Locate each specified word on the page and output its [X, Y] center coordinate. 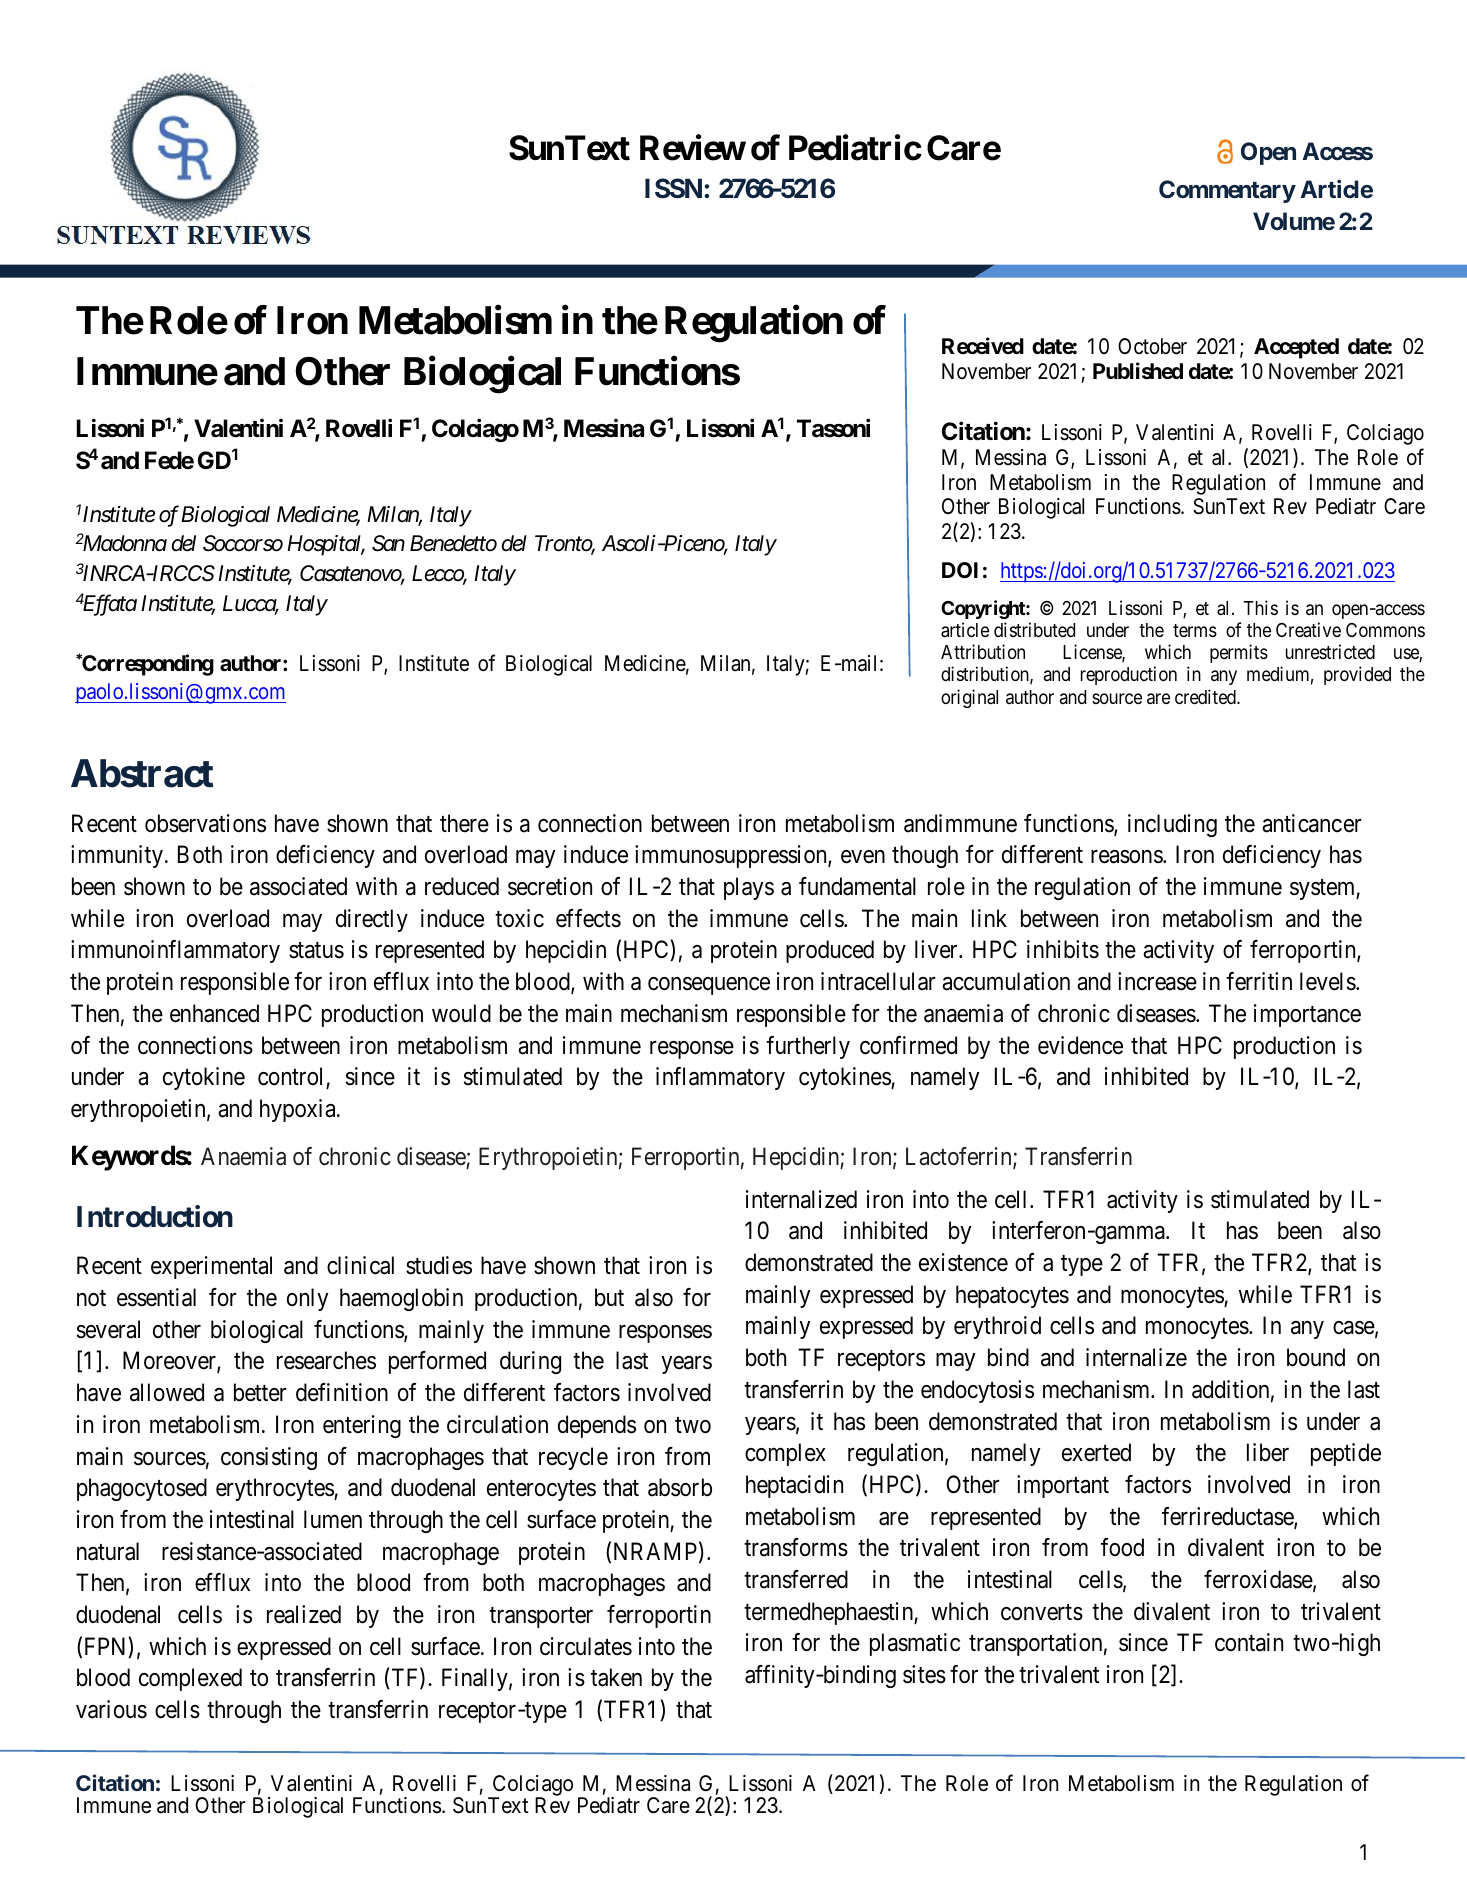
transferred [796, 1579]
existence [963, 1262]
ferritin [1259, 981]
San [388, 543]
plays [749, 888]
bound [1316, 1357]
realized [304, 1614]
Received [983, 346]
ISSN [675, 188]
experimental [211, 1267]
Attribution [983, 651]
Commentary [1227, 191]
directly [372, 920]
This [1261, 607]
